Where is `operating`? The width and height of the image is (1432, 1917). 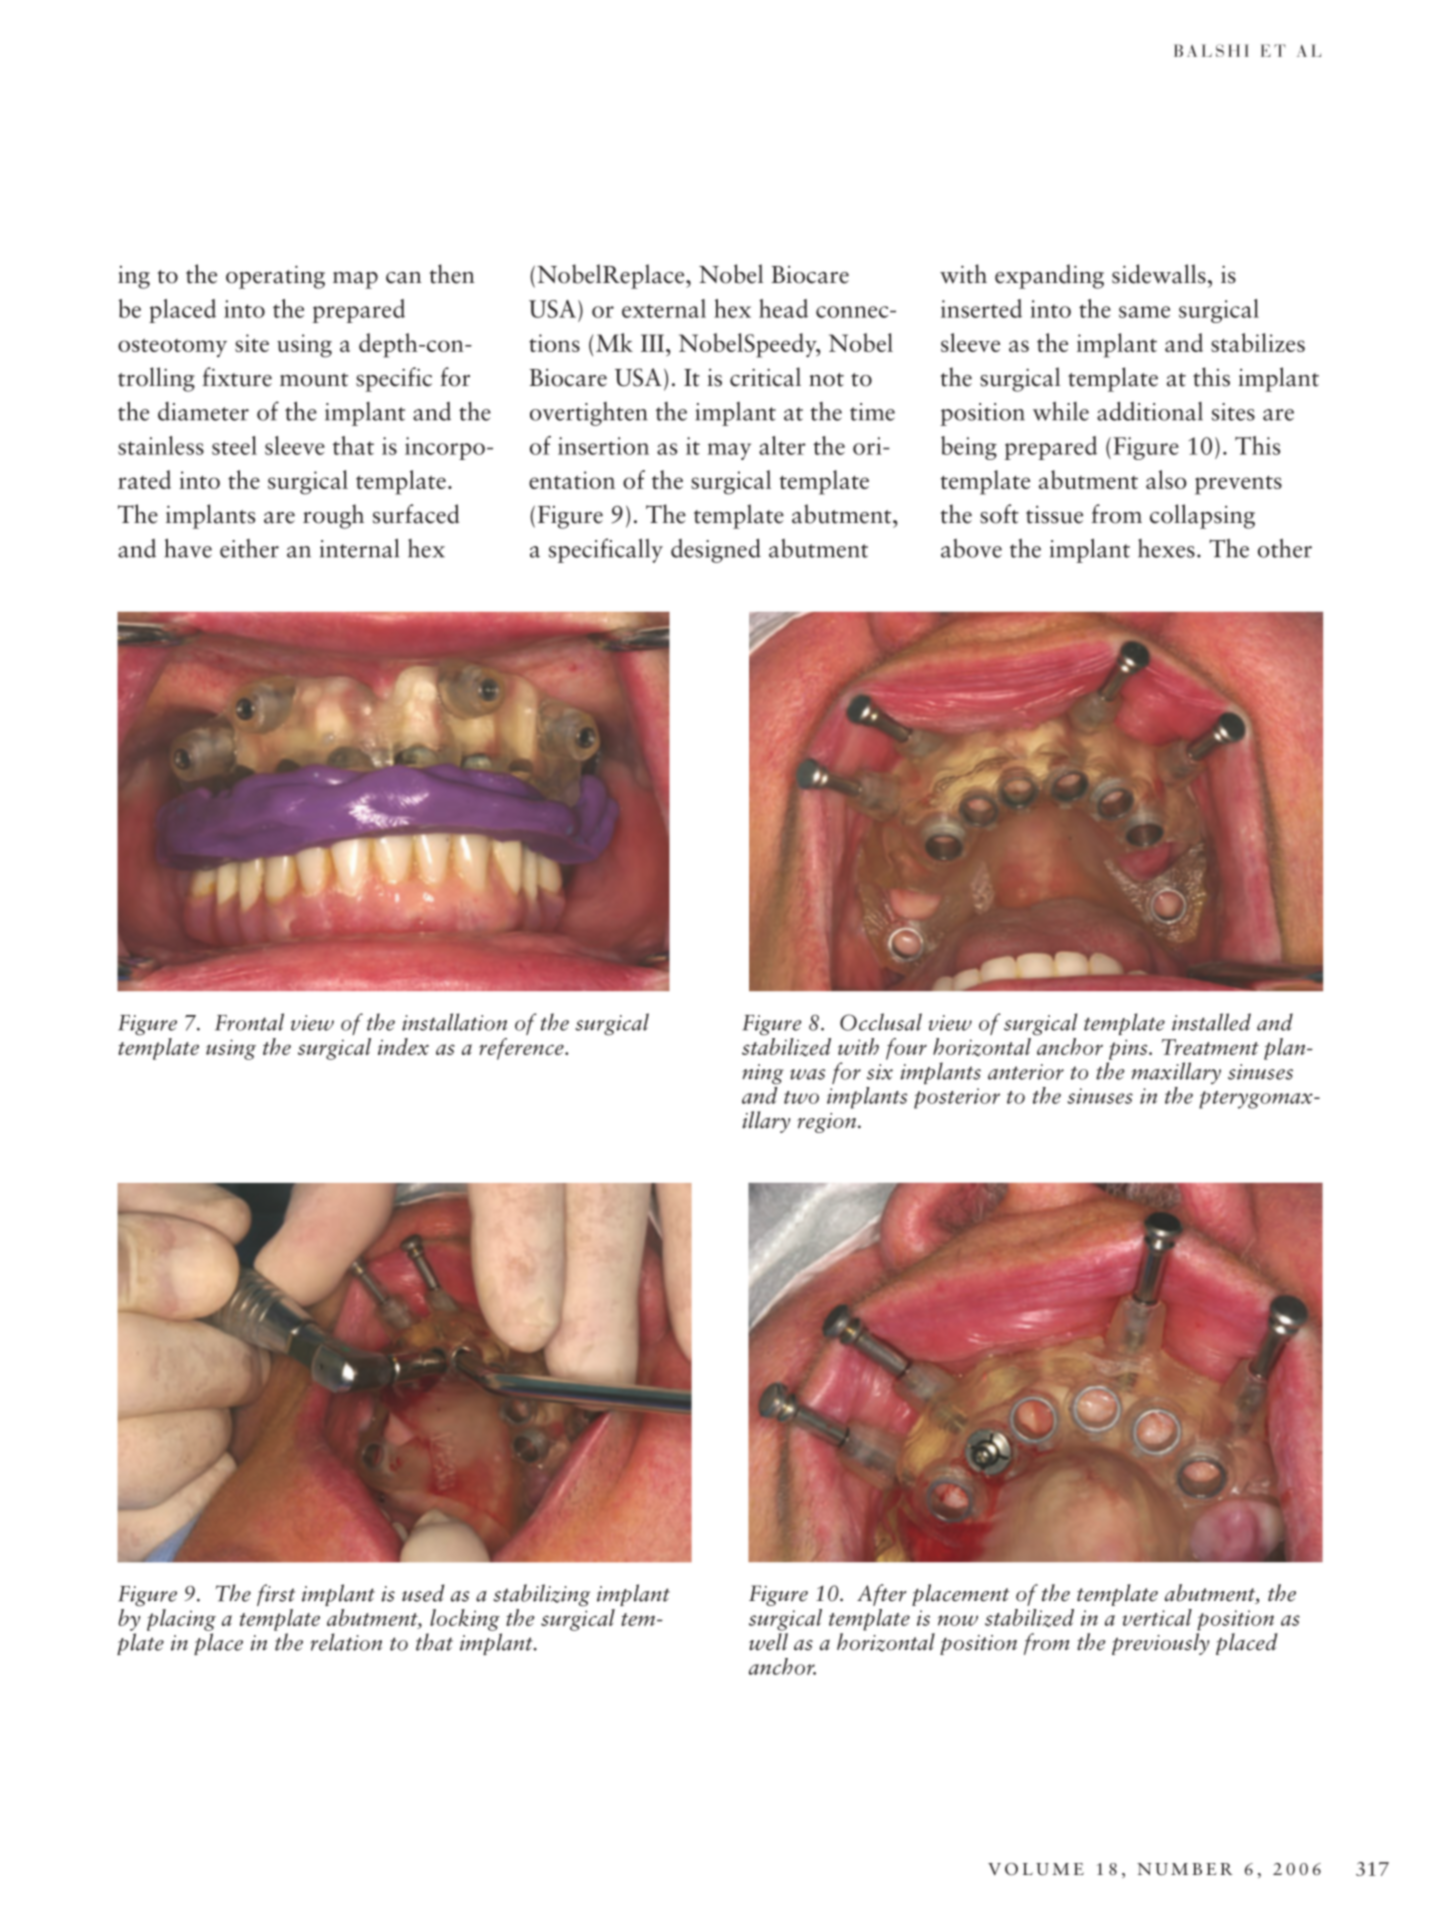 operating is located at coordinates (275, 277).
